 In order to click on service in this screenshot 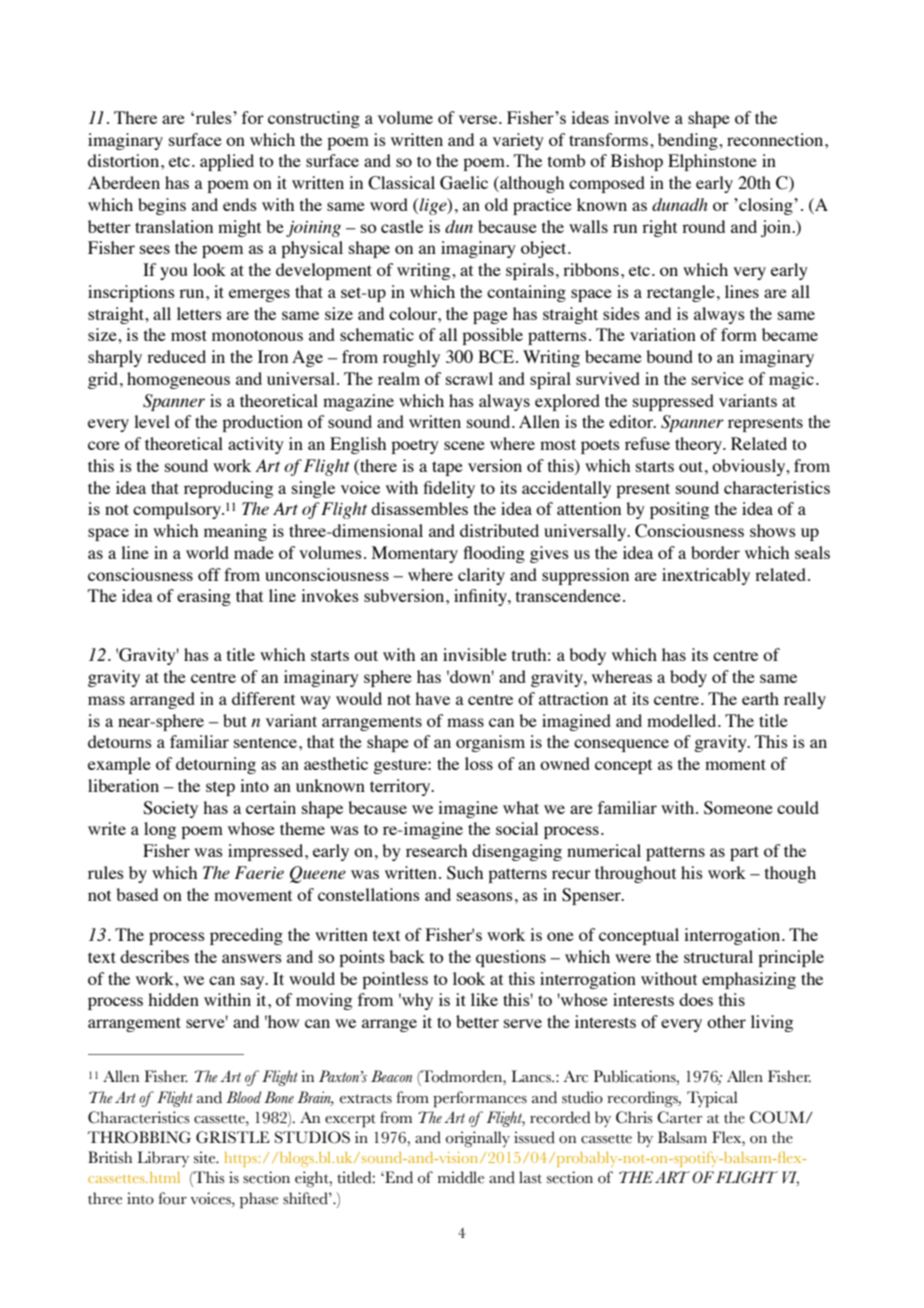, I will do `click(718, 378)`.
